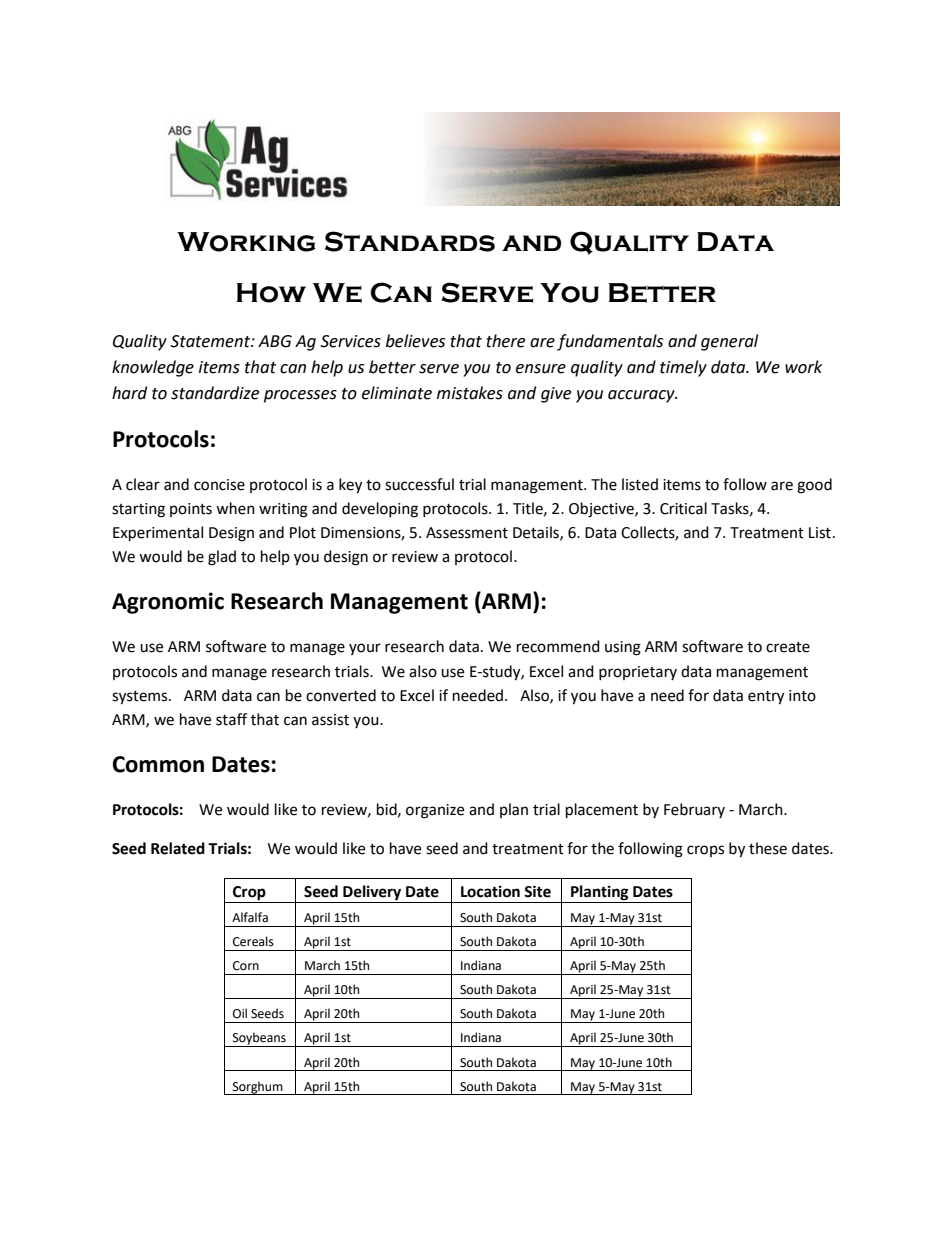  I want to click on systems, so click(141, 698).
